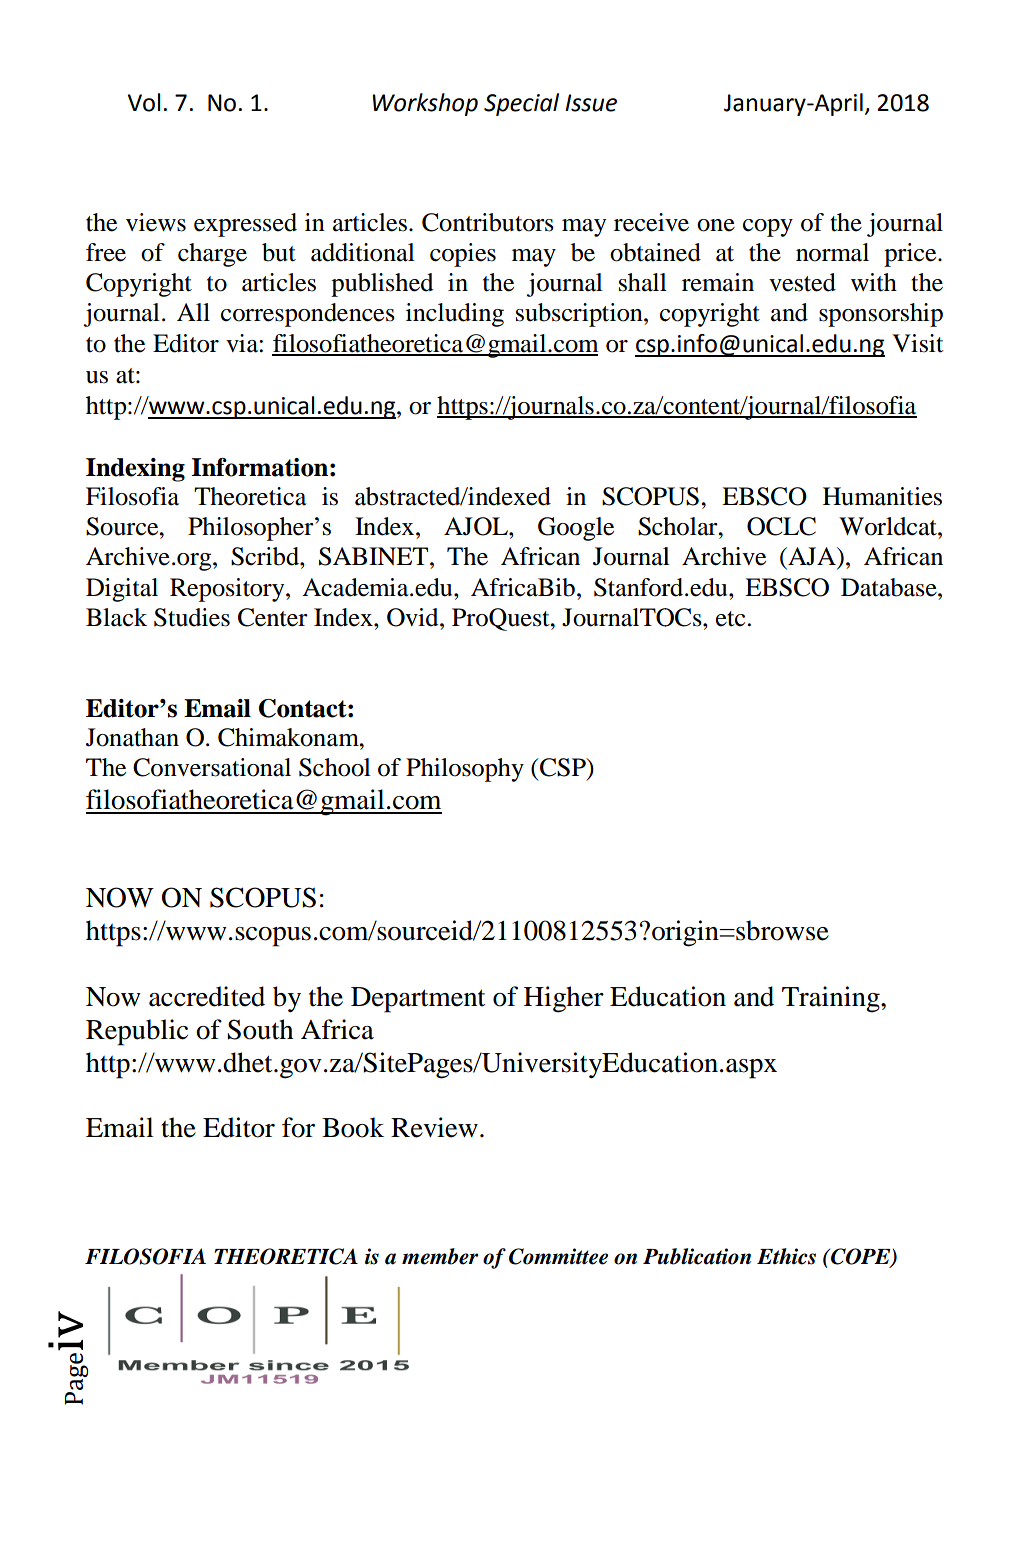 Image resolution: width=1029 pixels, height=1543 pixels. What do you see at coordinates (591, 103) in the document?
I see `Issue` at bounding box center [591, 103].
